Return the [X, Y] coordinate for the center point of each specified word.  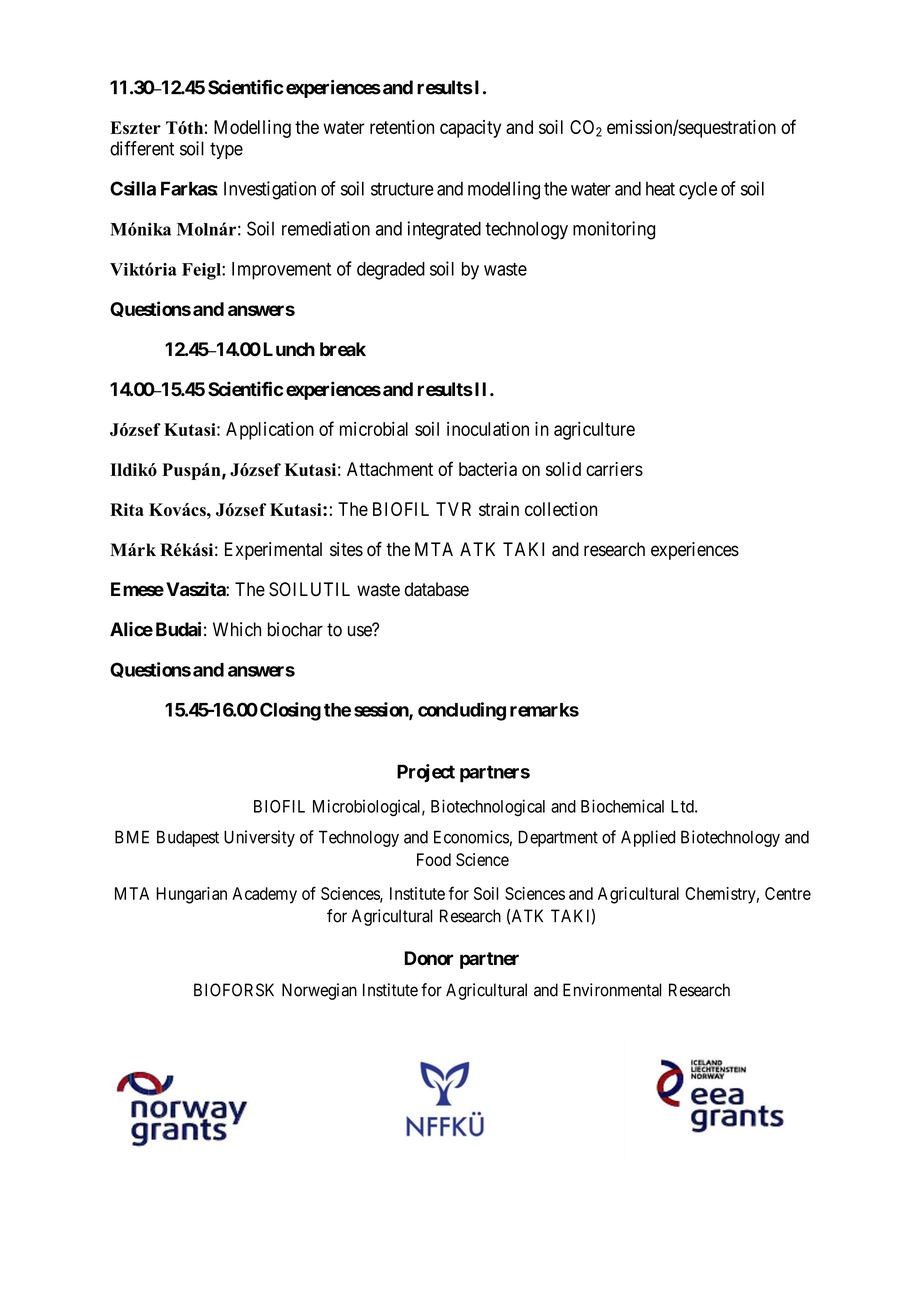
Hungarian [191, 895]
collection [561, 509]
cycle [698, 190]
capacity [470, 129]
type [226, 150]
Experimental [273, 551]
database [437, 589]
